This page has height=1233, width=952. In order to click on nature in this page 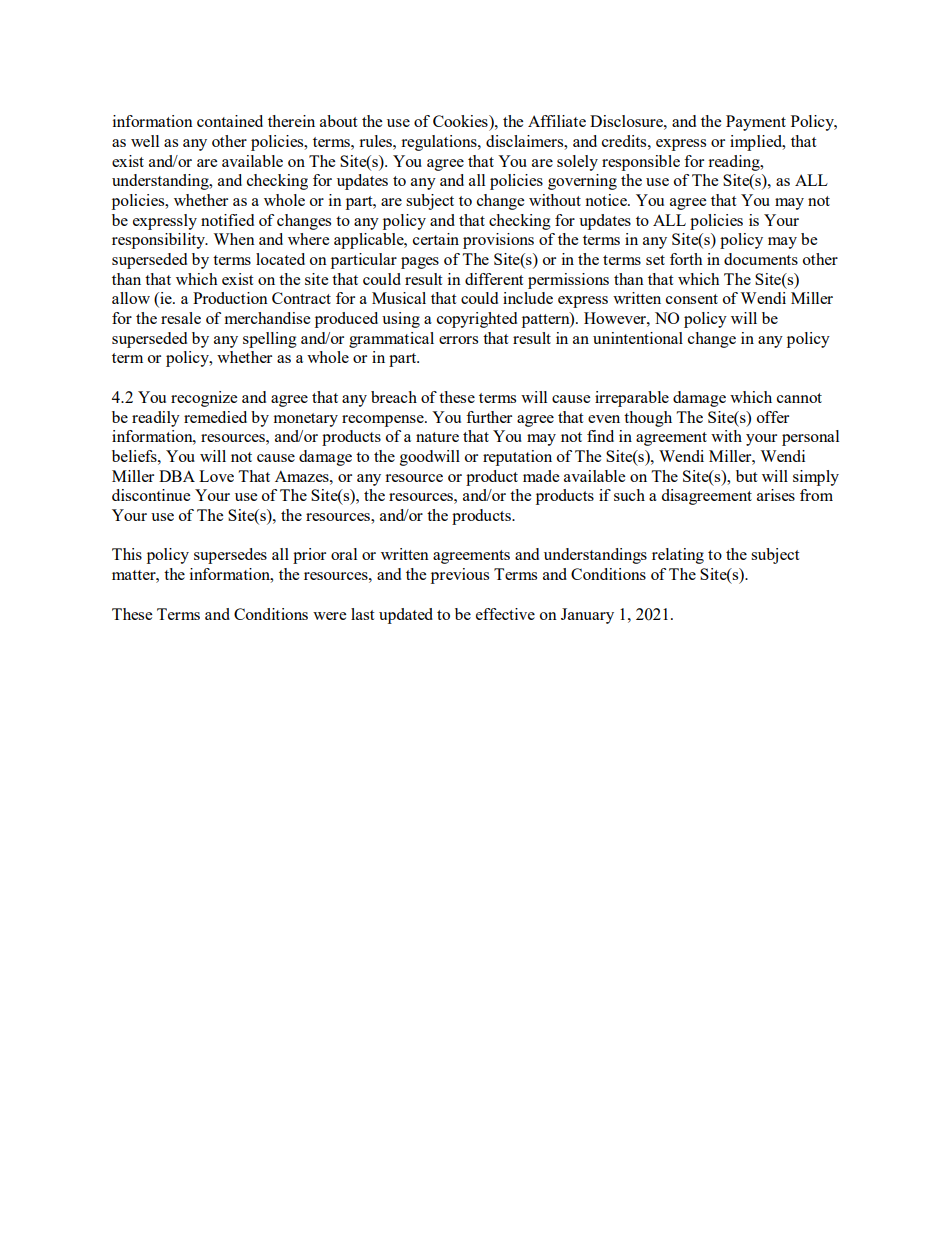, I will do `click(437, 437)`.
